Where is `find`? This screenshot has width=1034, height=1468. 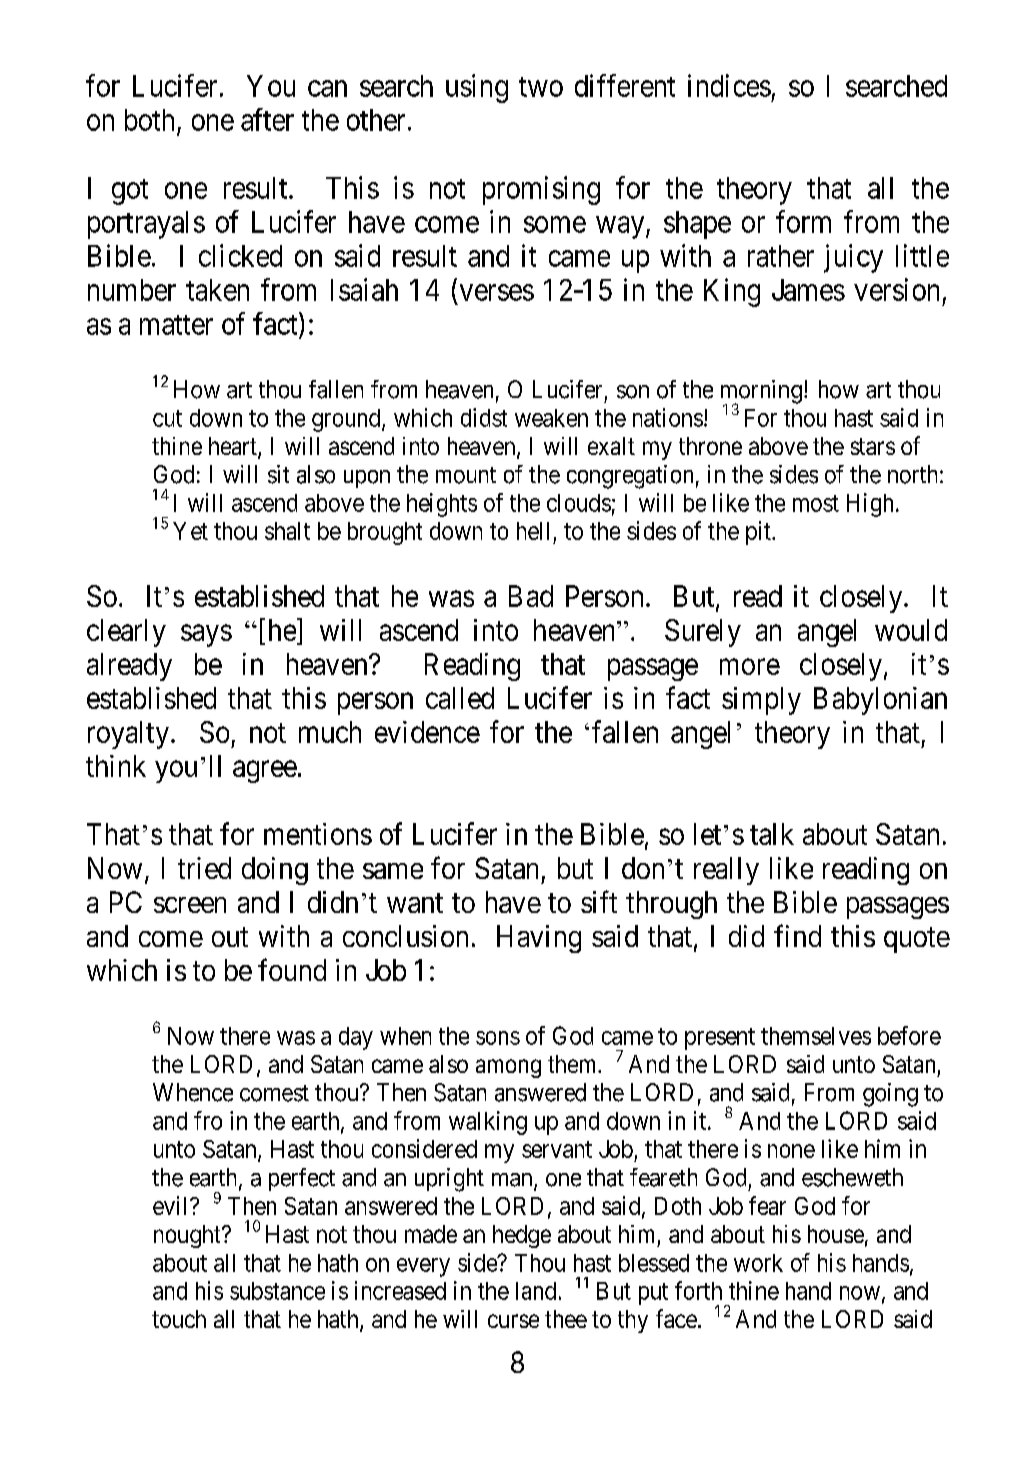
find is located at coordinates (797, 935).
